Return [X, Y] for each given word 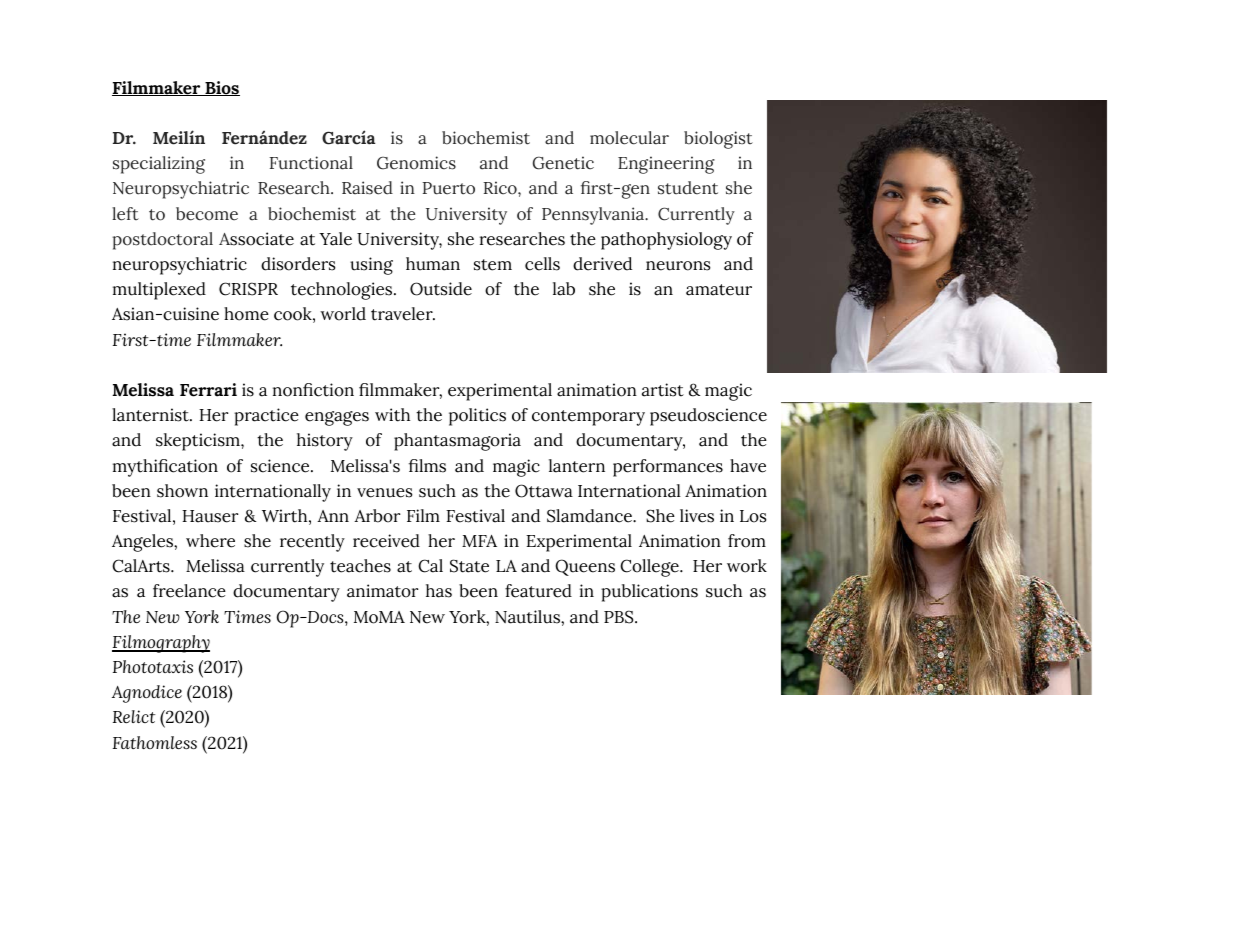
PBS [620, 617]
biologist [718, 140]
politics [477, 417]
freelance [189, 591]
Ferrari [208, 390]
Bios [221, 88]
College [650, 568]
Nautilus [528, 617]
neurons [678, 266]
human [433, 264]
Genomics [416, 163]
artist [663, 390]
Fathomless [155, 742]
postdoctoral [162, 241]
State [469, 566]
